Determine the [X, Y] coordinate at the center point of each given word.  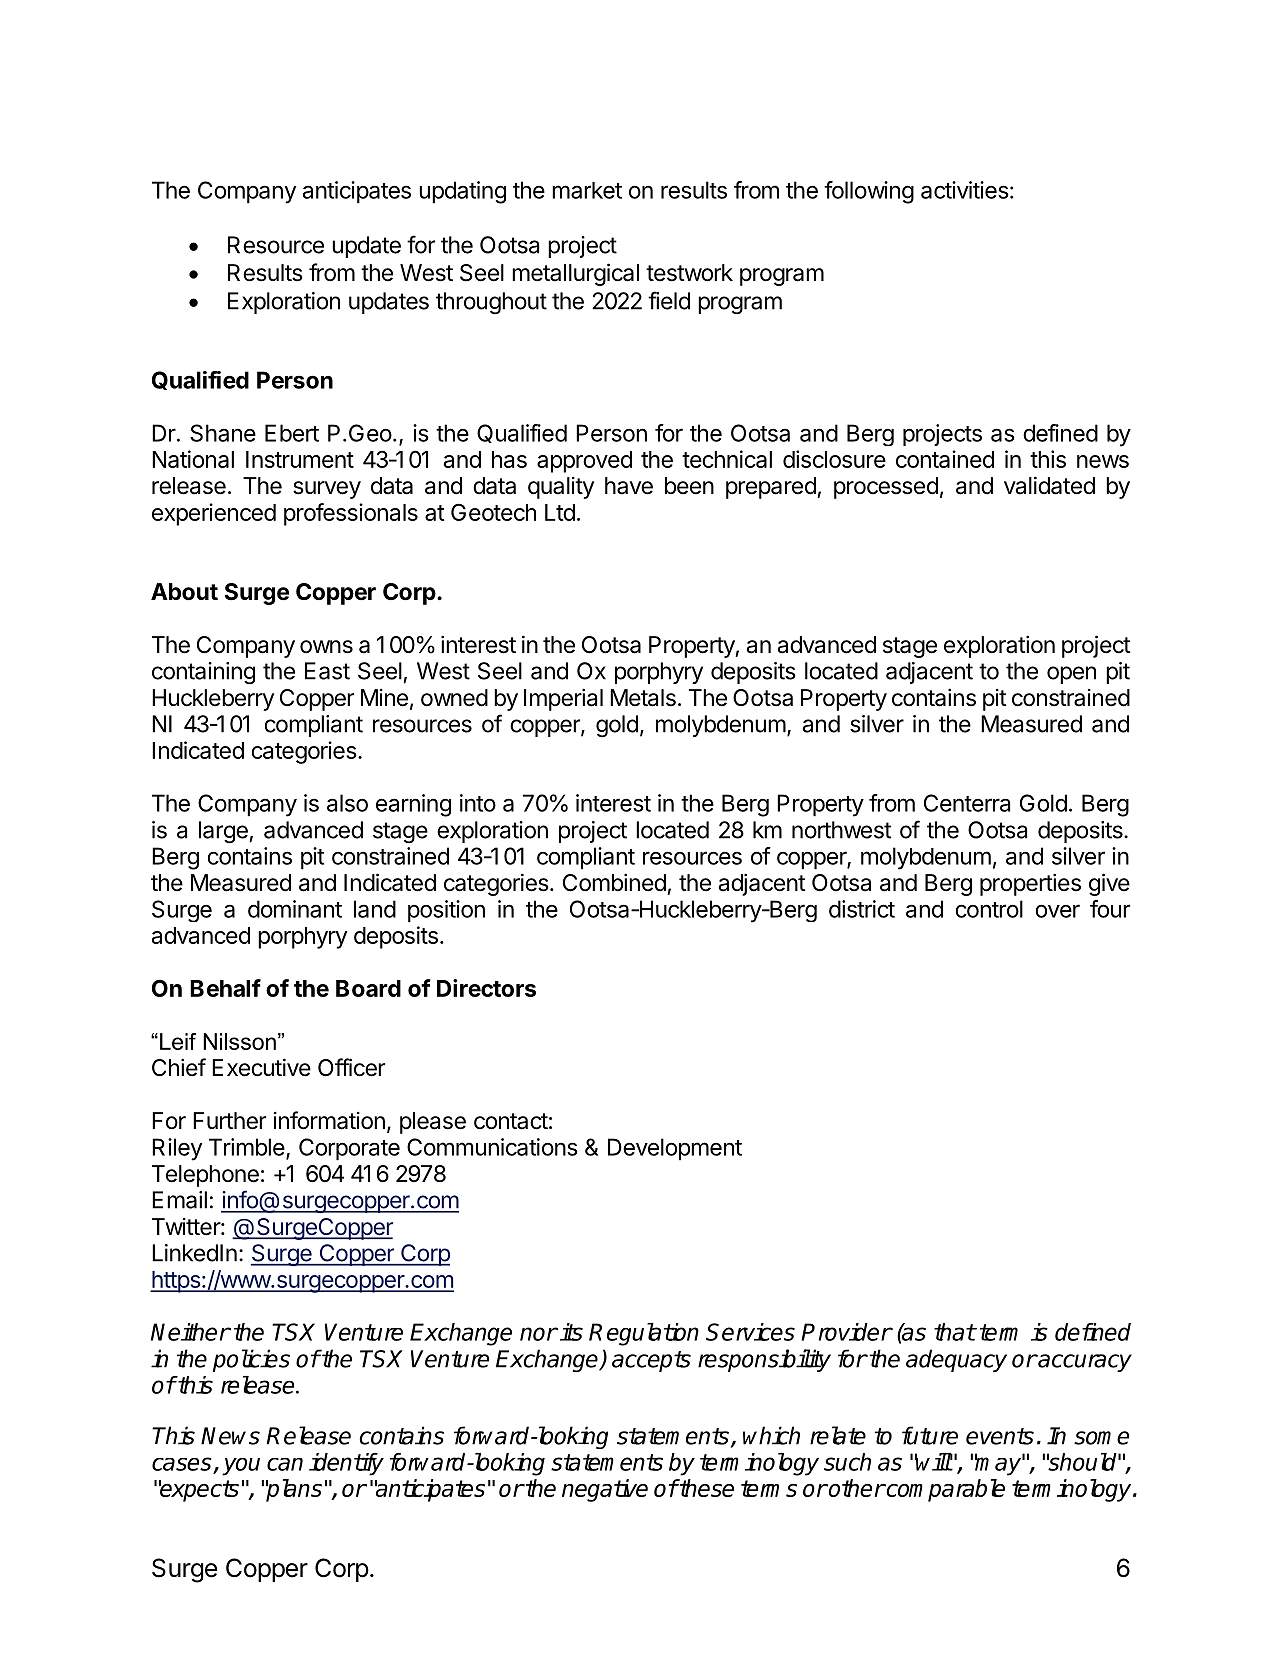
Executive [261, 1067]
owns [326, 647]
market [587, 190]
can [285, 1464]
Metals [643, 698]
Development [675, 1149]
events [1000, 1436]
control [989, 909]
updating [462, 192]
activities [965, 190]
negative [605, 1490]
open [1071, 675]
